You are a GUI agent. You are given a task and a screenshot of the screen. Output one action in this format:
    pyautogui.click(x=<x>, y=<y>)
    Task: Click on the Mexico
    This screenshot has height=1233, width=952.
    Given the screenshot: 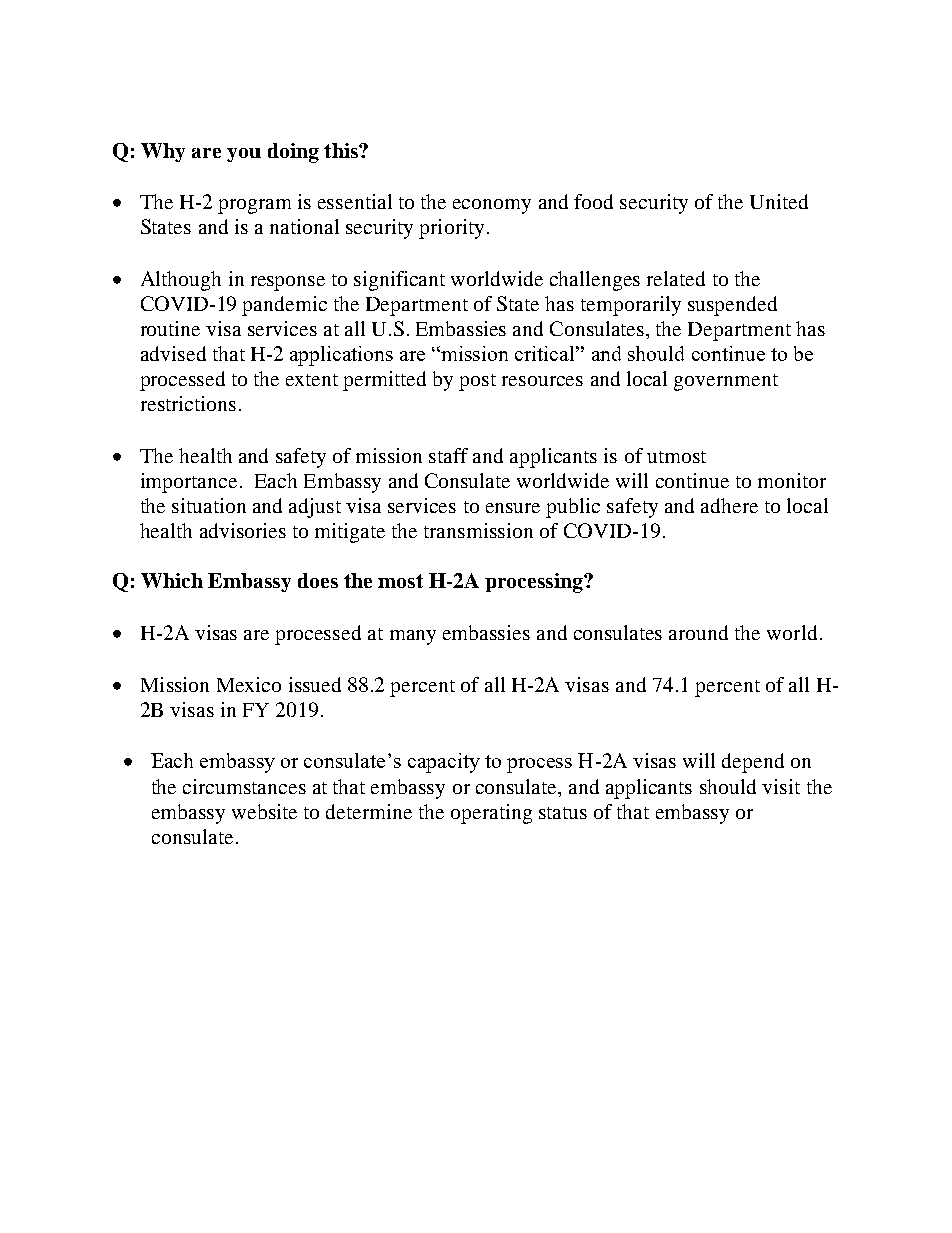 What is the action you would take?
    pyautogui.click(x=249, y=684)
